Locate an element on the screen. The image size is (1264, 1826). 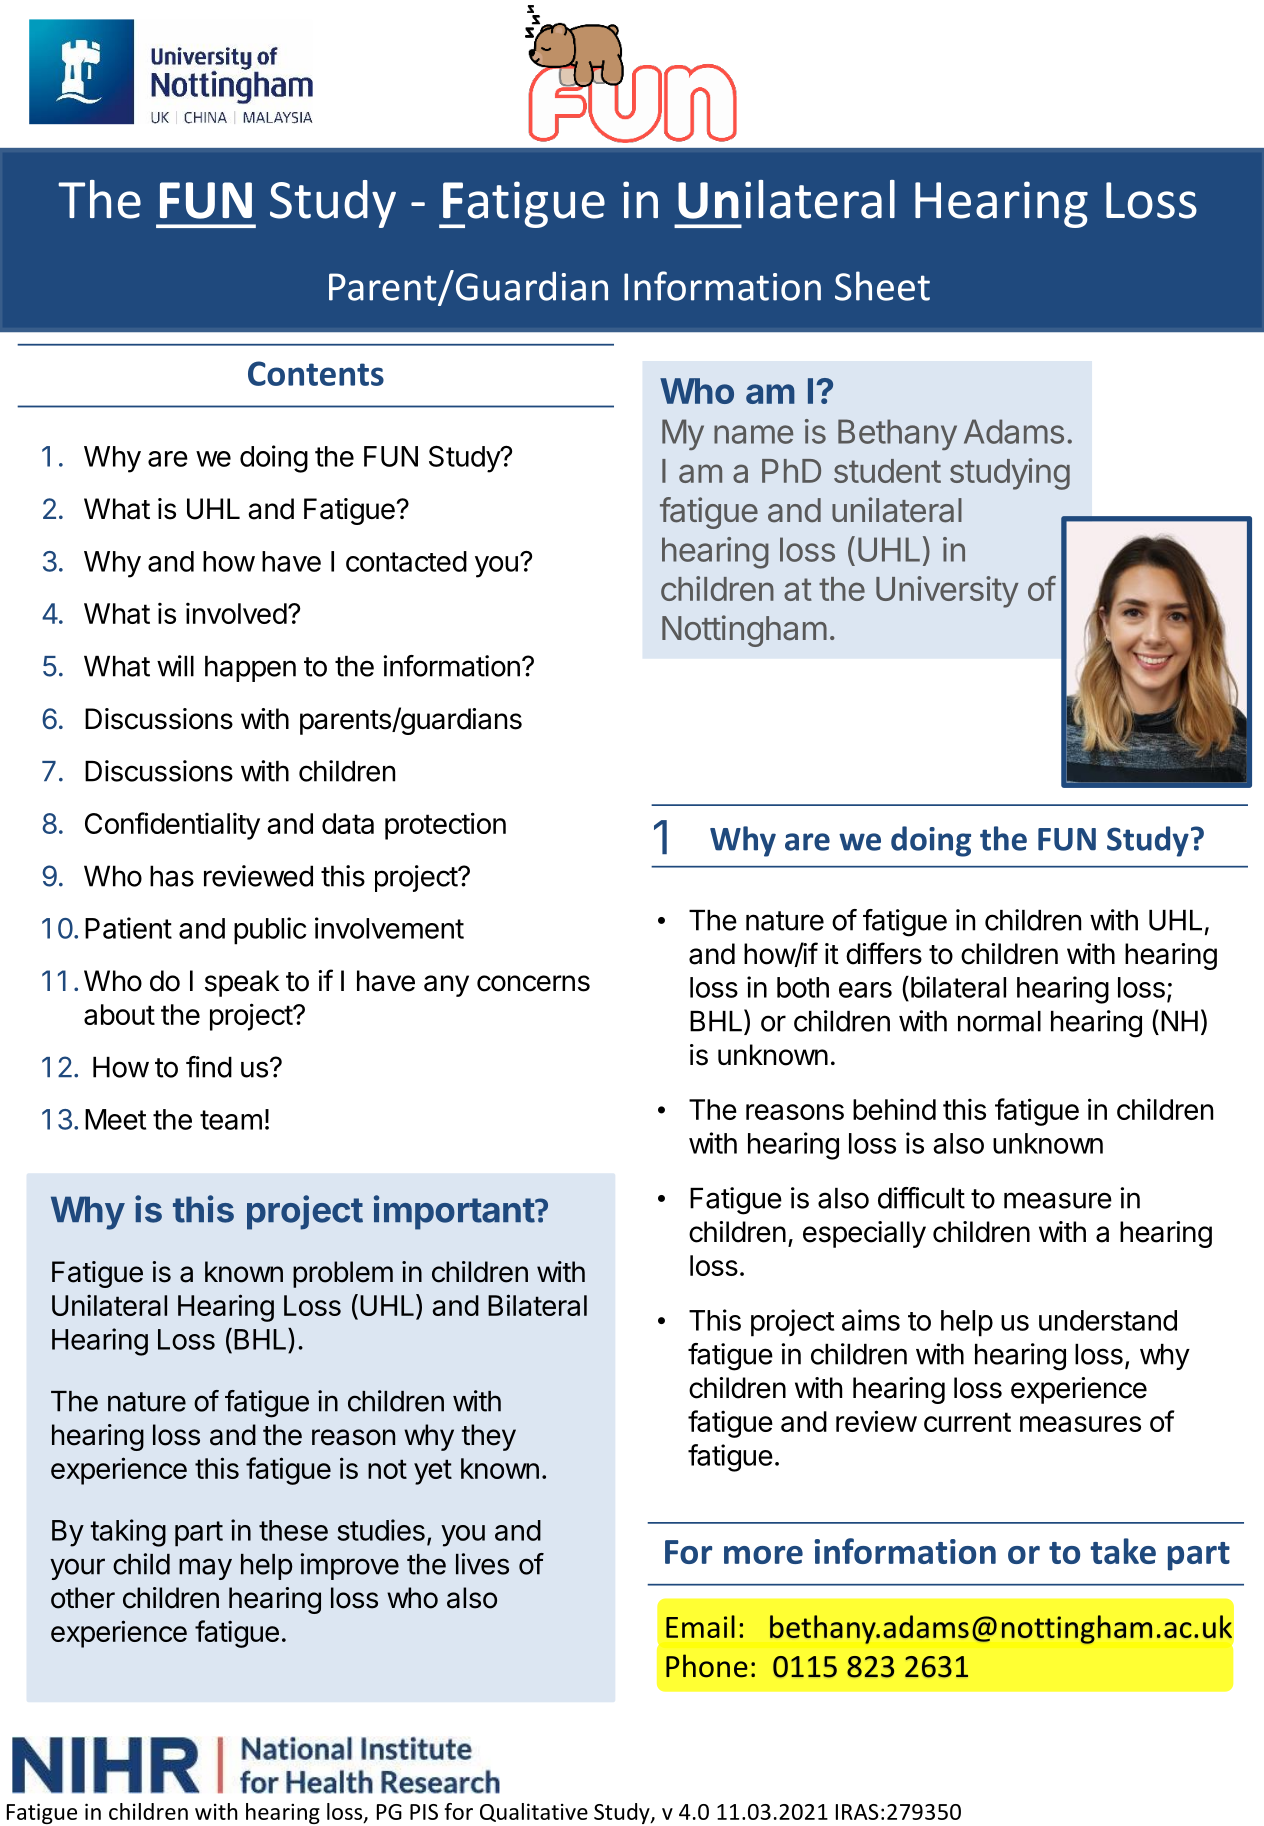
Confidentiality is located at coordinates (172, 826).
